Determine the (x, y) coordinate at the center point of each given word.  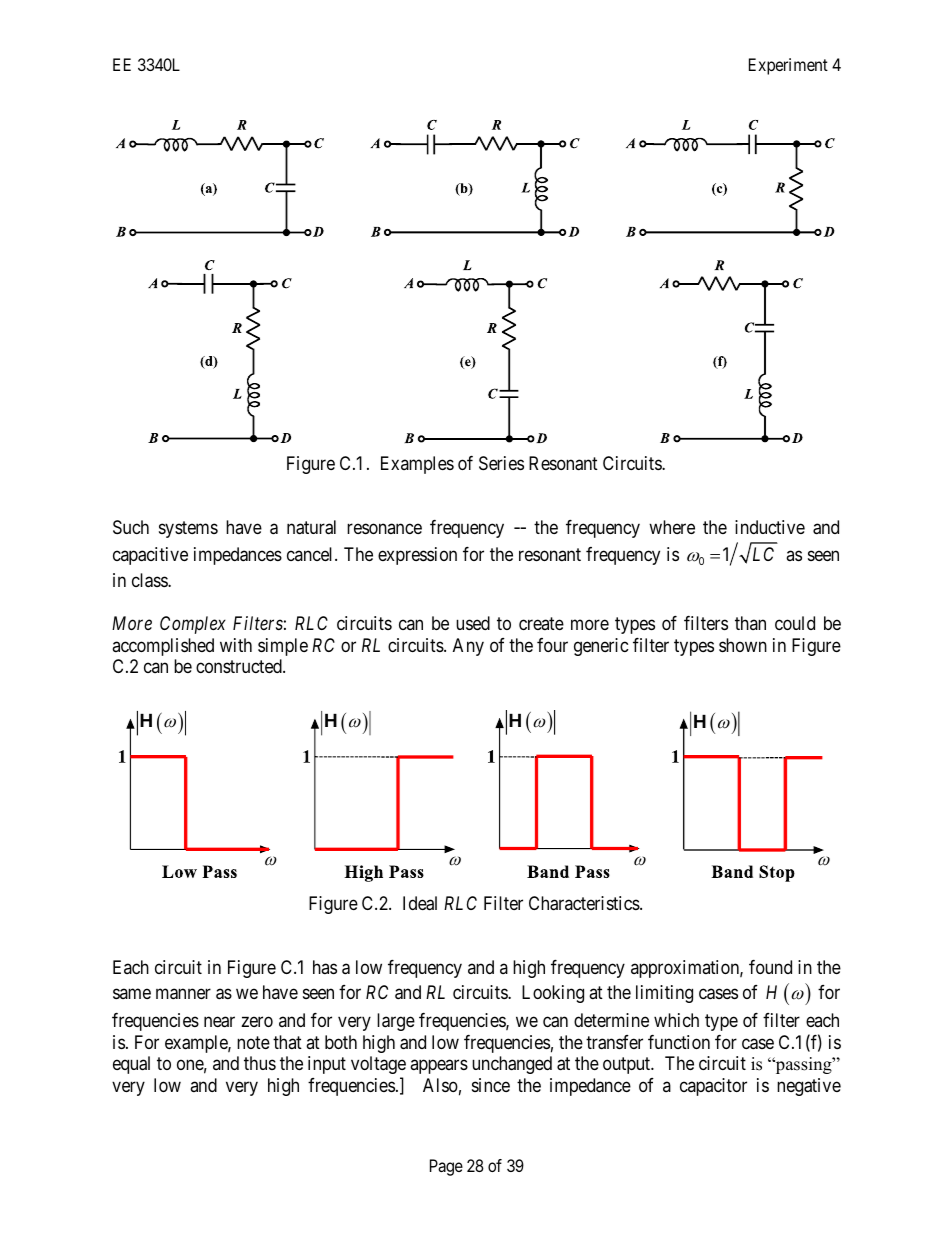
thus (260, 1063)
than (750, 623)
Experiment (788, 66)
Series (501, 463)
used (473, 623)
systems (188, 530)
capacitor (713, 1087)
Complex (193, 625)
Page (446, 1167)
